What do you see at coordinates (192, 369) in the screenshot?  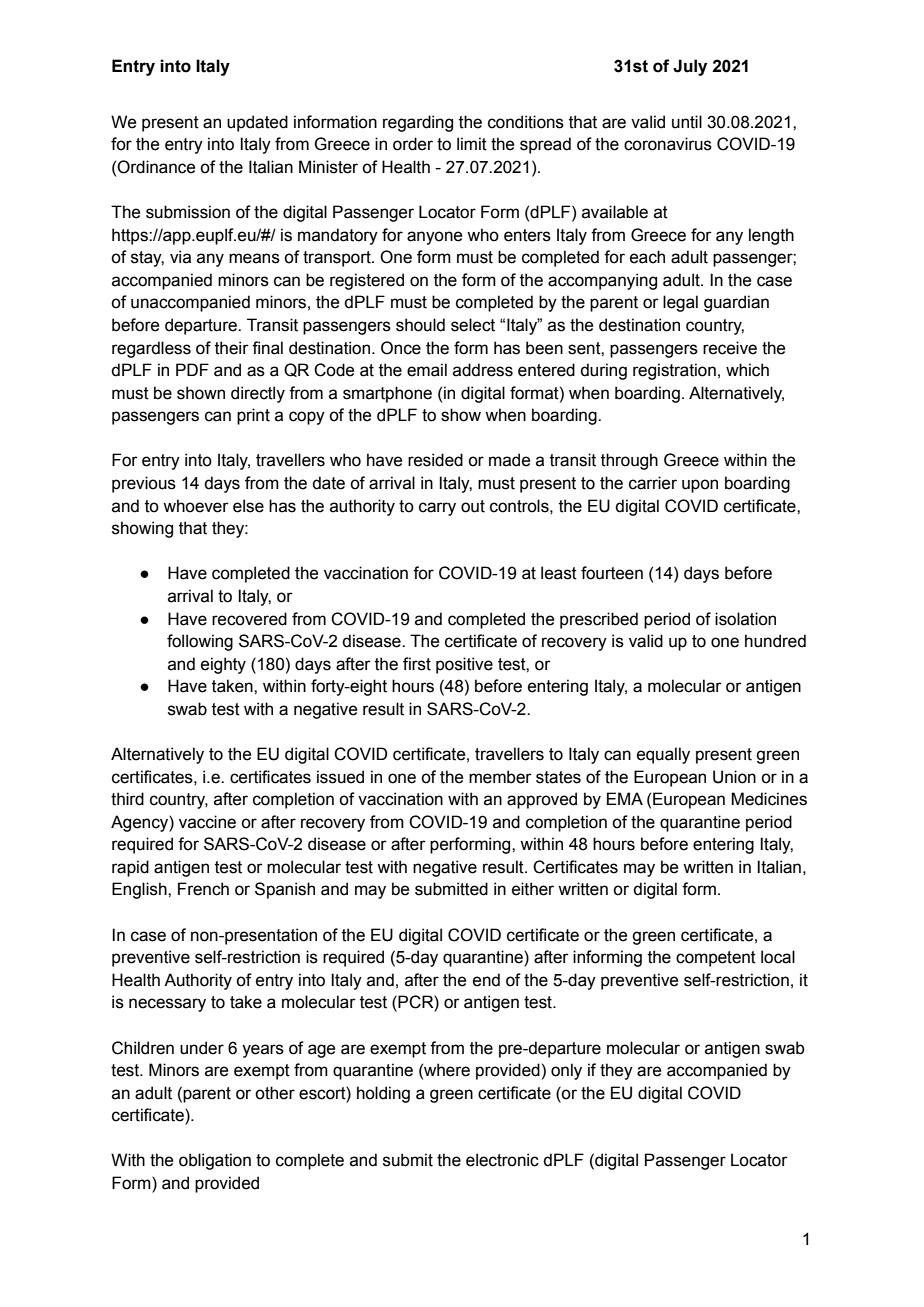 I see `PDF` at bounding box center [192, 369].
